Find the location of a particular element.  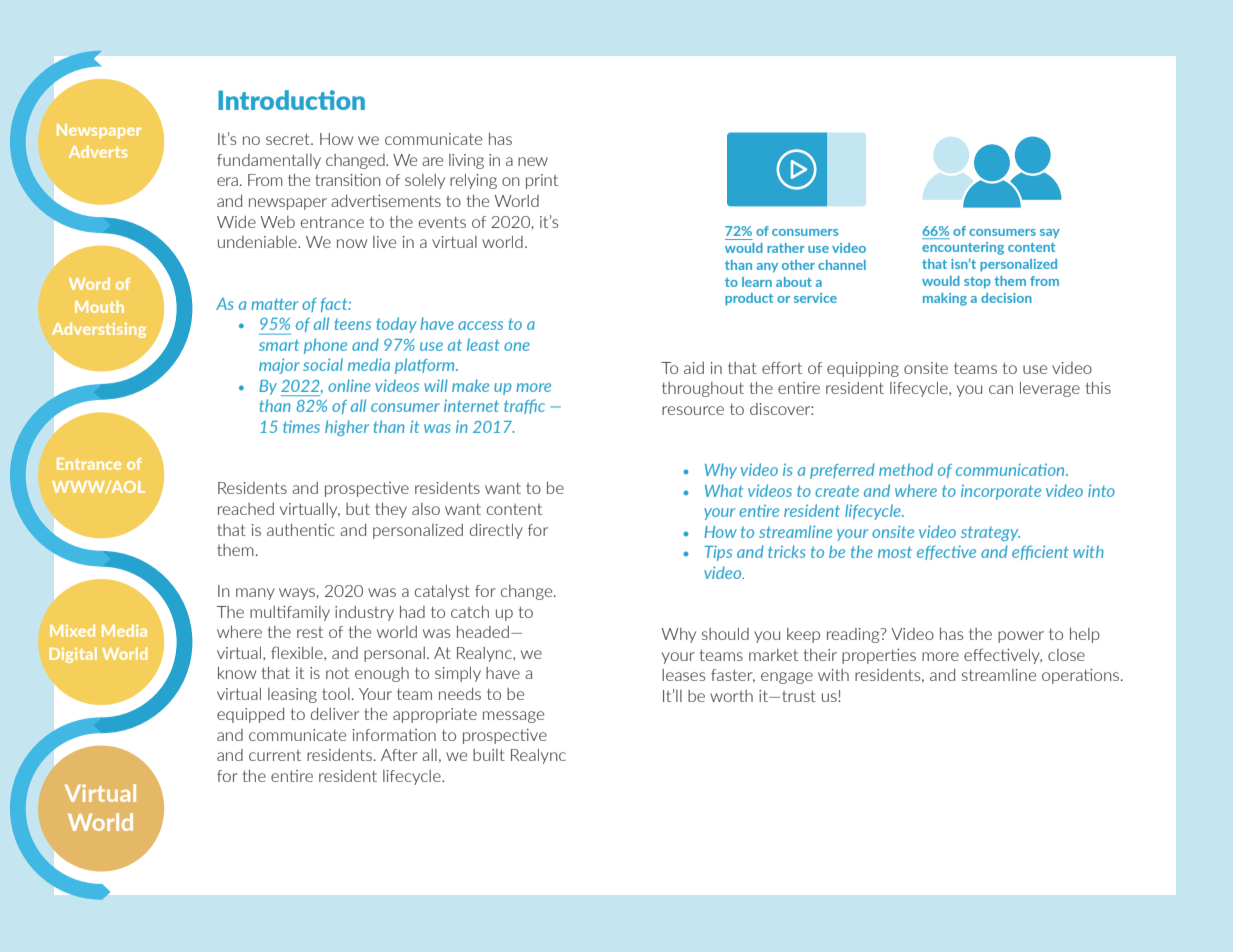

traffic is located at coordinates (524, 406).
